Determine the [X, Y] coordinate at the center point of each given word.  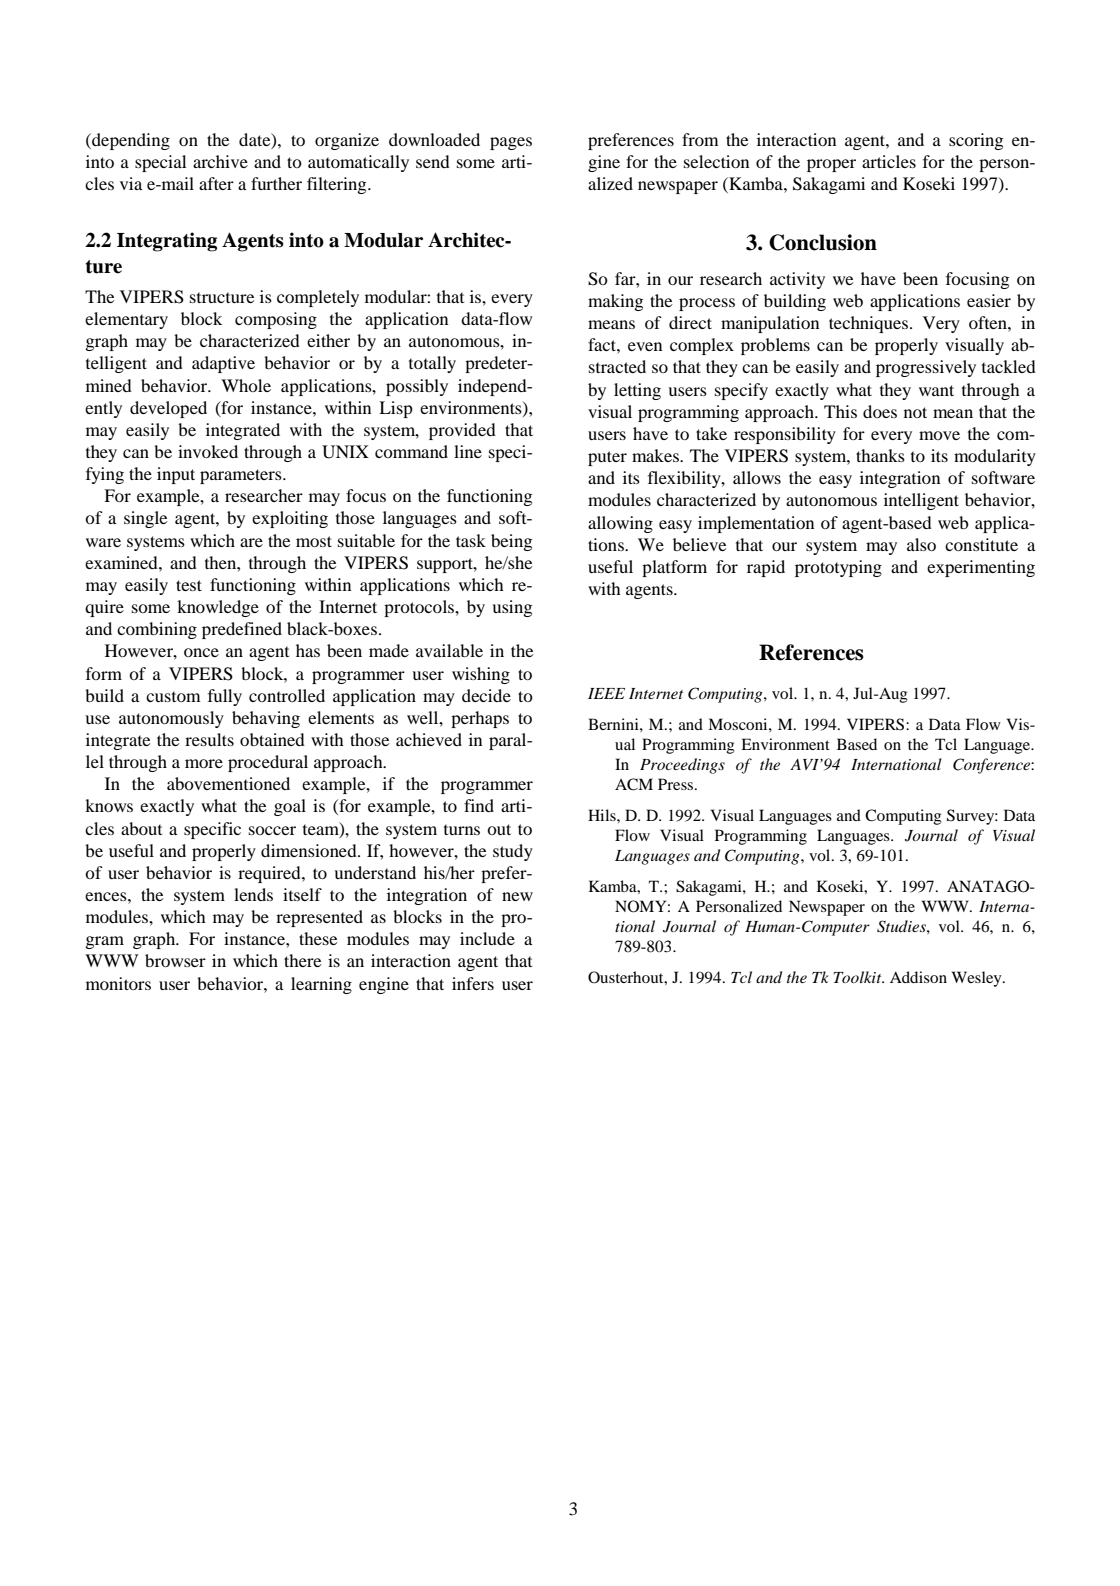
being [511, 542]
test [189, 585]
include [487, 938]
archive [220, 161]
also [921, 544]
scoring [976, 141]
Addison [918, 977]
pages [511, 143]
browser [175, 960]
